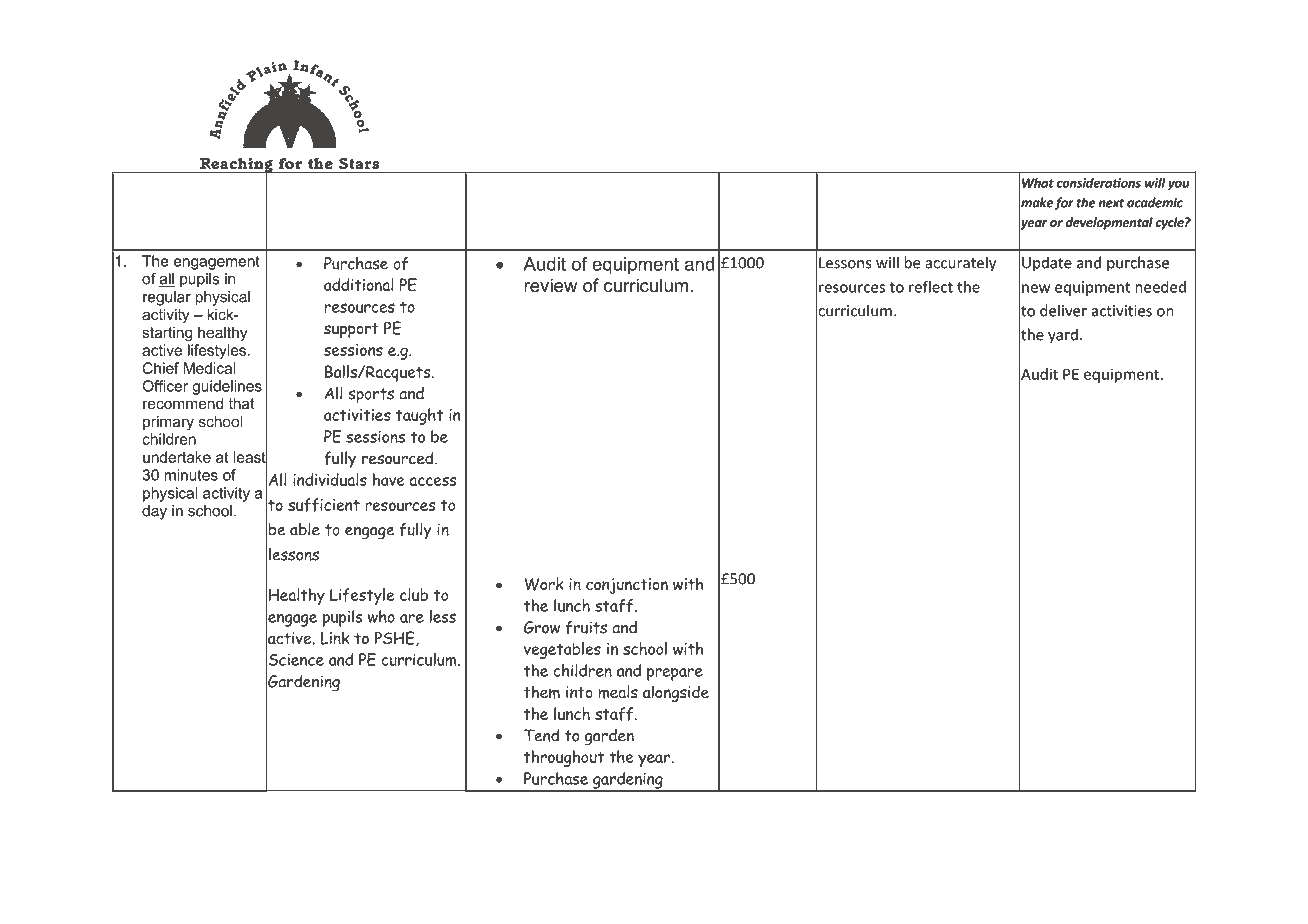 This page has height=924, width=1308. What do you see at coordinates (931, 287) in the page?
I see `reflect` at bounding box center [931, 287].
